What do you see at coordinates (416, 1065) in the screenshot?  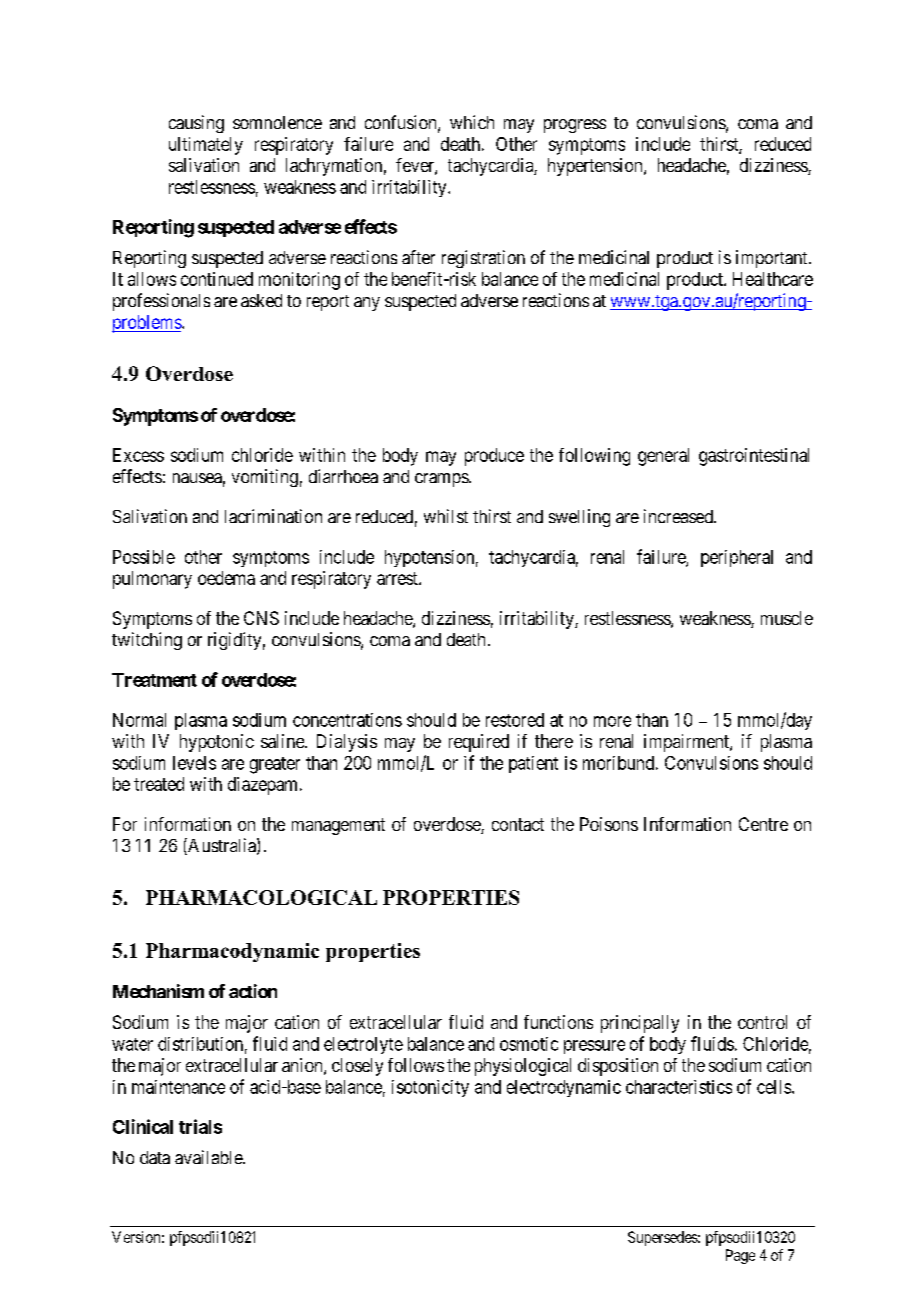 I see `follows` at bounding box center [416, 1065].
